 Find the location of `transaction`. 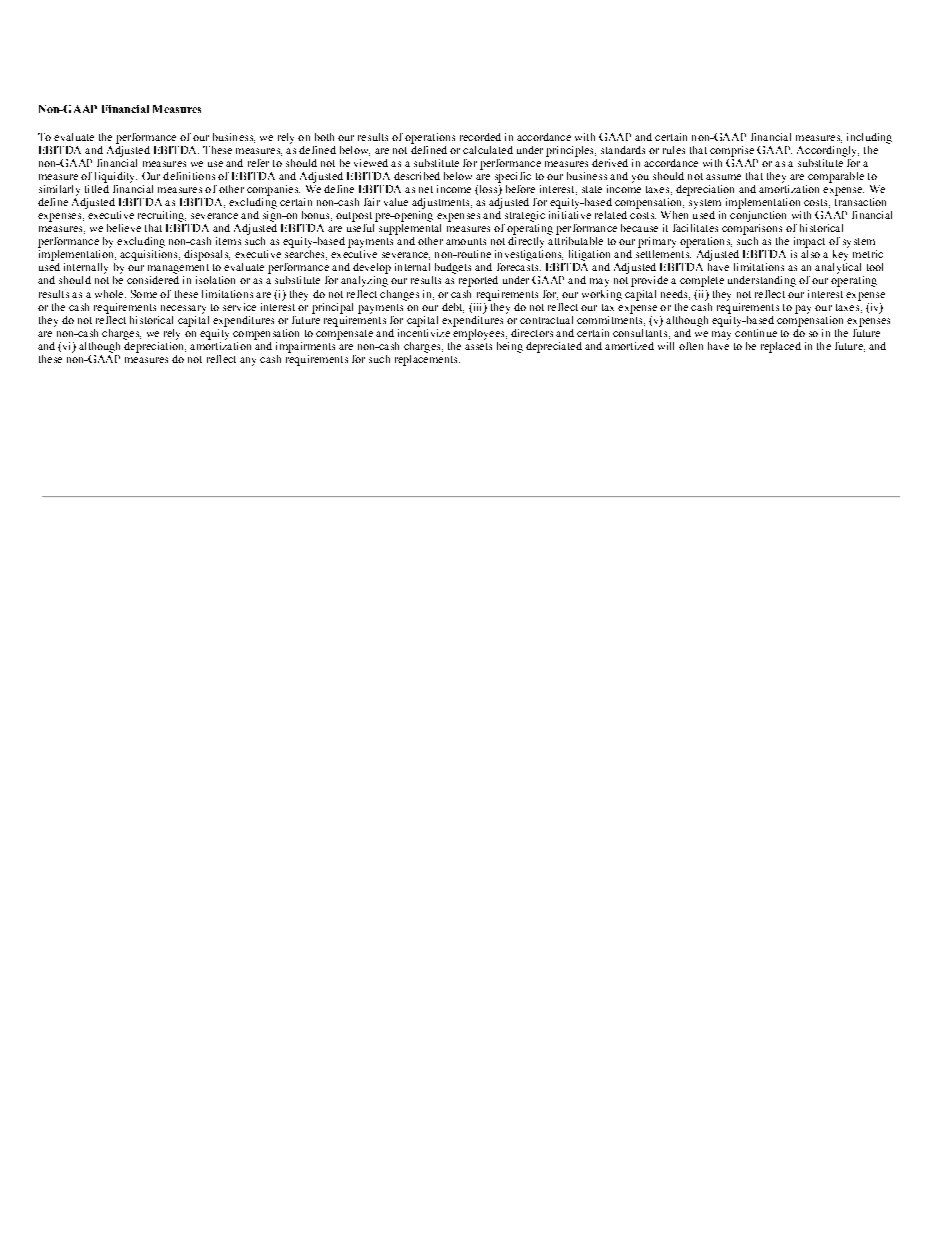

transaction is located at coordinates (860, 200).
